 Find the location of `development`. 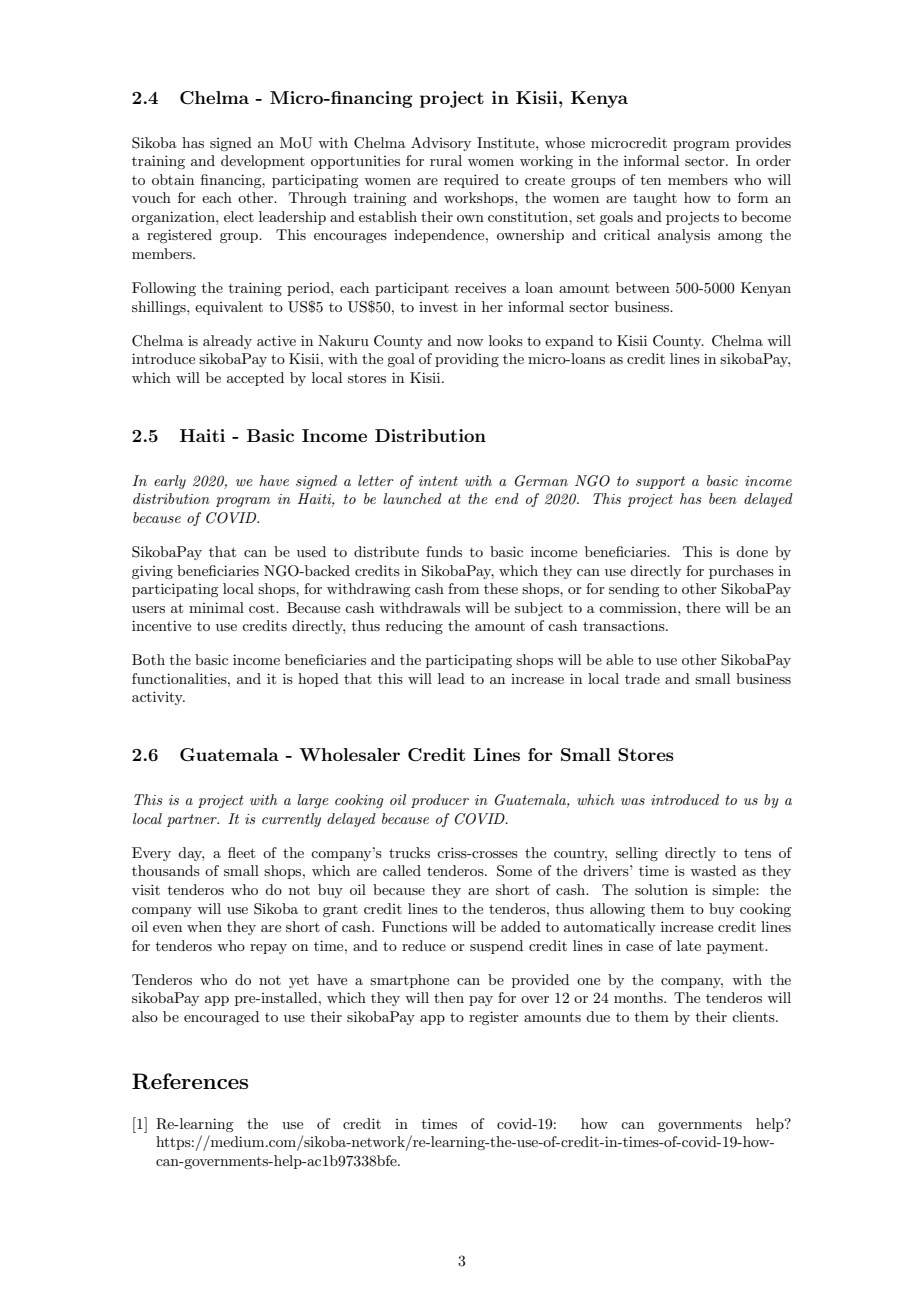

development is located at coordinates (263, 162).
